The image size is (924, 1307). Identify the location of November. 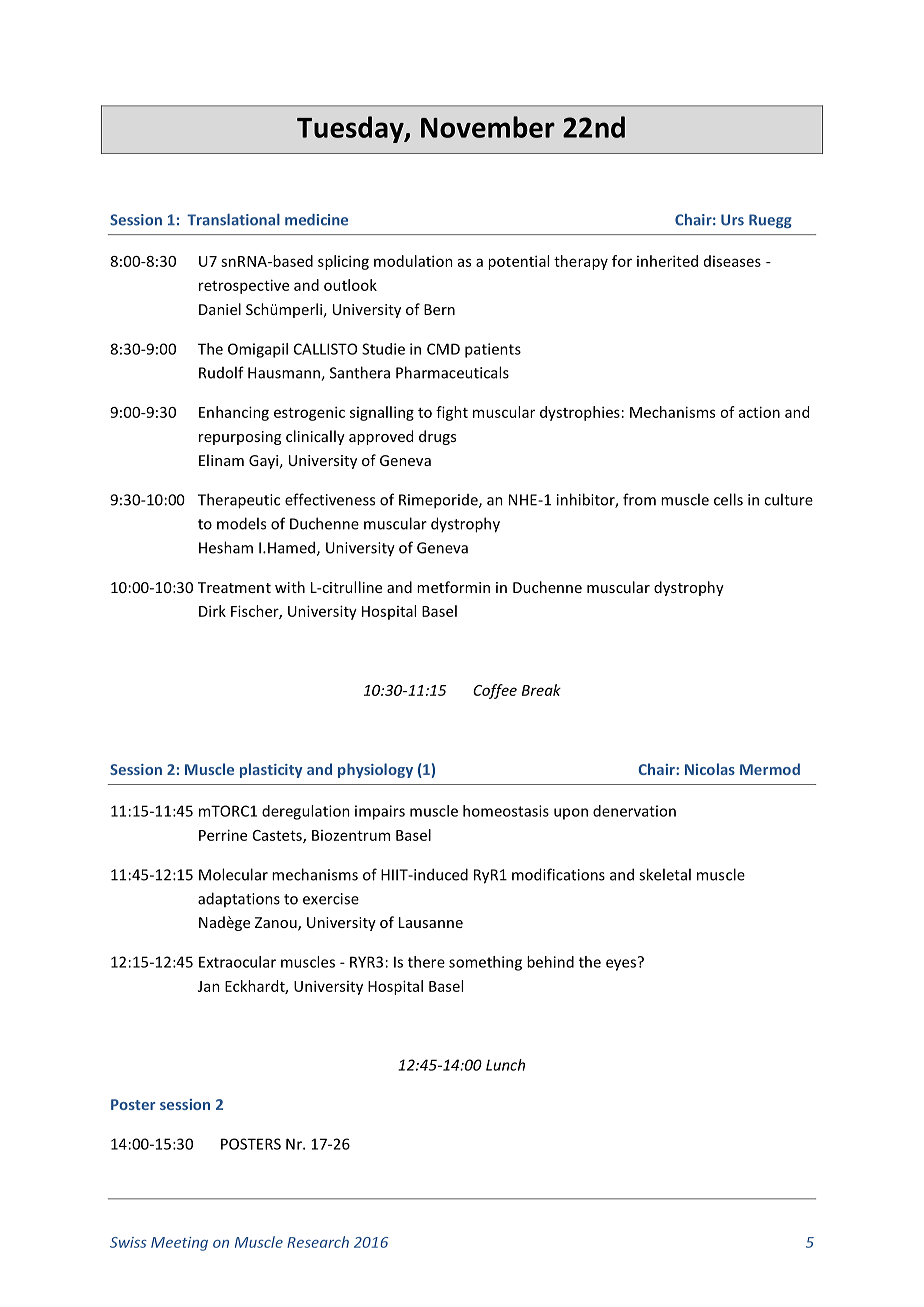
(488, 127).
